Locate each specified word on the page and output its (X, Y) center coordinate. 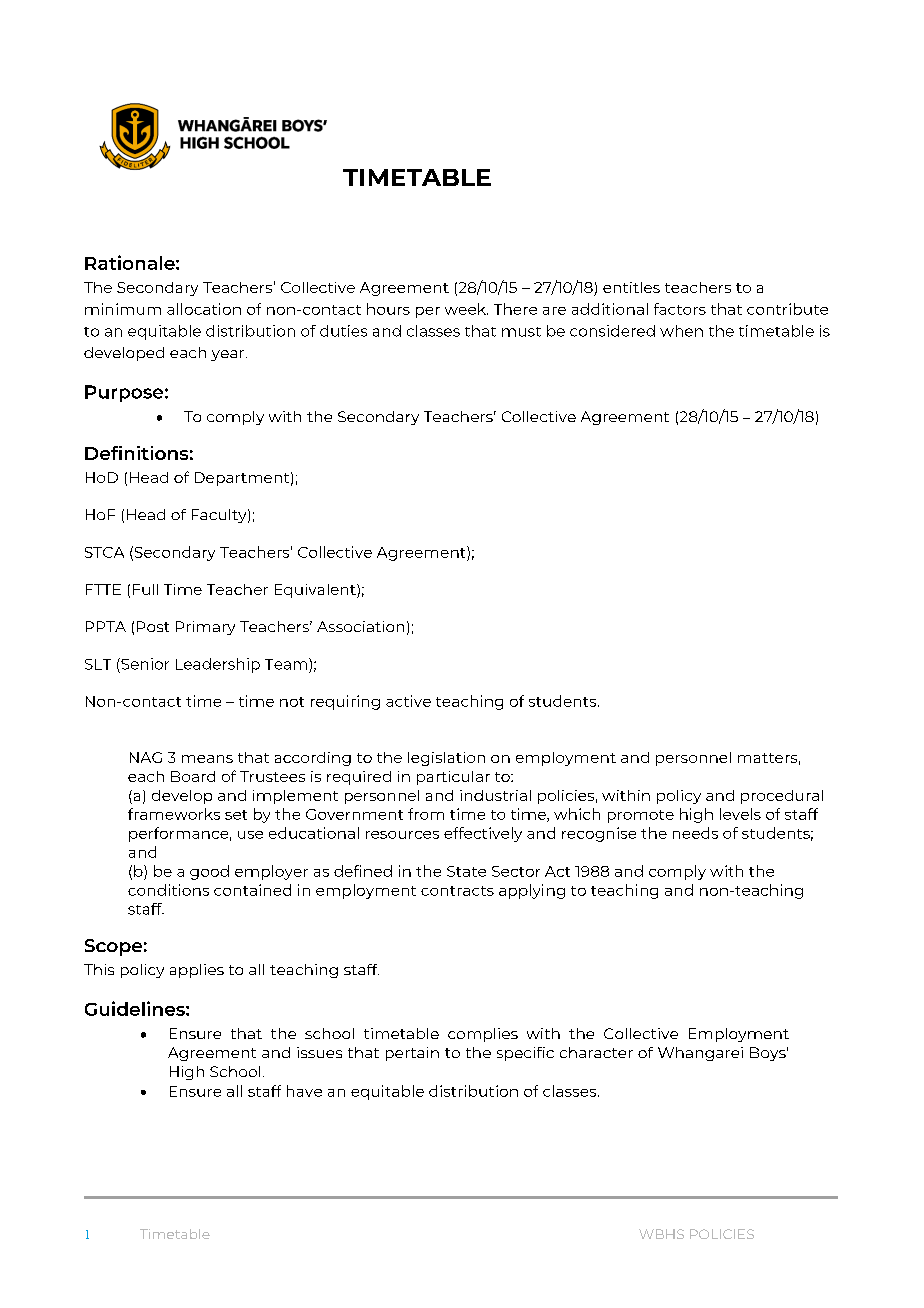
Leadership (218, 665)
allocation (204, 309)
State (466, 871)
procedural (782, 797)
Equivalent (316, 591)
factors (680, 309)
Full (145, 589)
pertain (412, 1054)
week (466, 309)
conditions (168, 890)
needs (695, 833)
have (304, 1091)
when (681, 331)
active (408, 701)
